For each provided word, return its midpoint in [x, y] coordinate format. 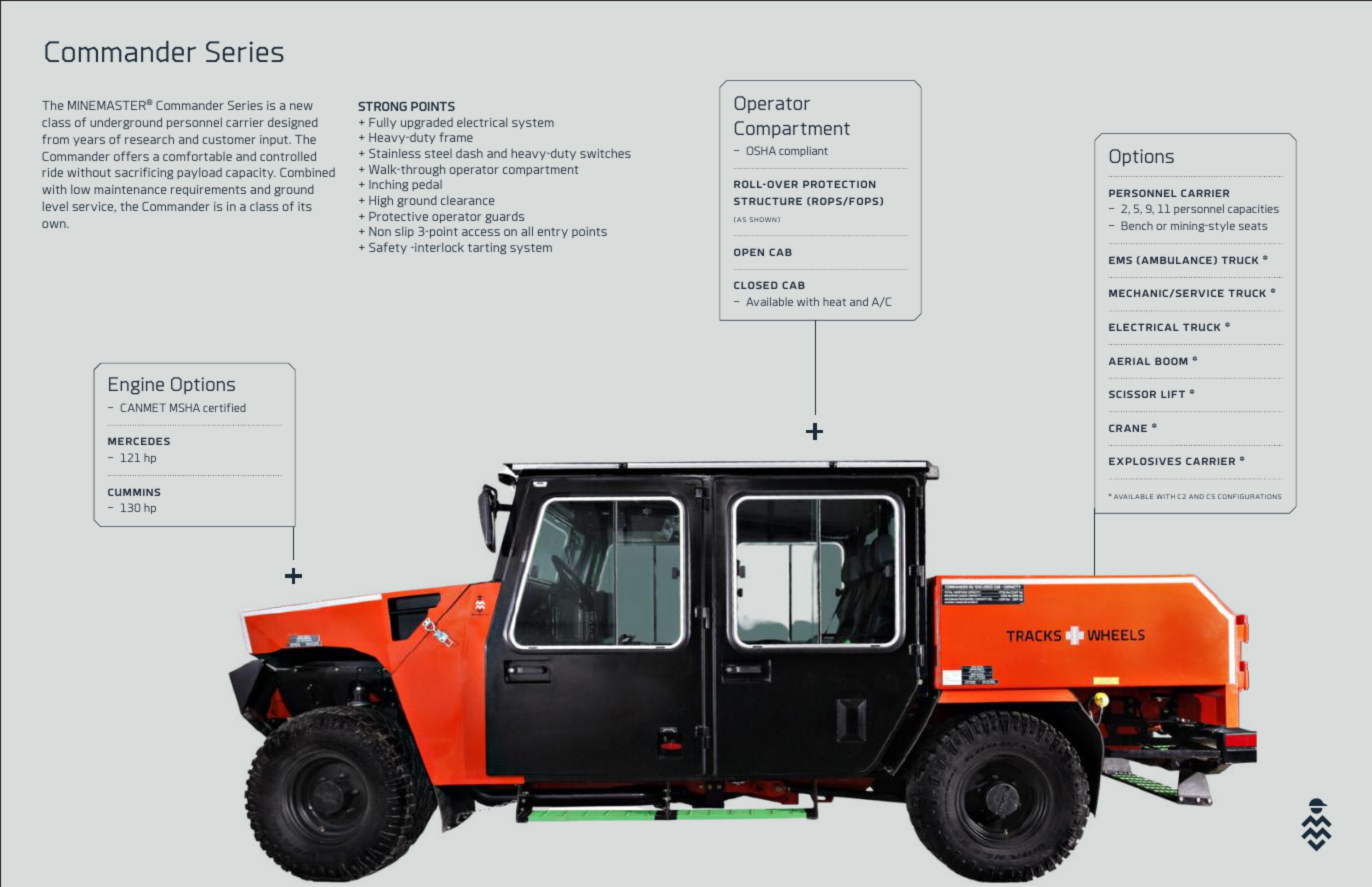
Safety [388, 248]
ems [1120, 260]
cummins [134, 492]
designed [293, 123]
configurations [1249, 496]
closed [755, 285]
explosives [1145, 461]
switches [605, 153]
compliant [803, 151]
